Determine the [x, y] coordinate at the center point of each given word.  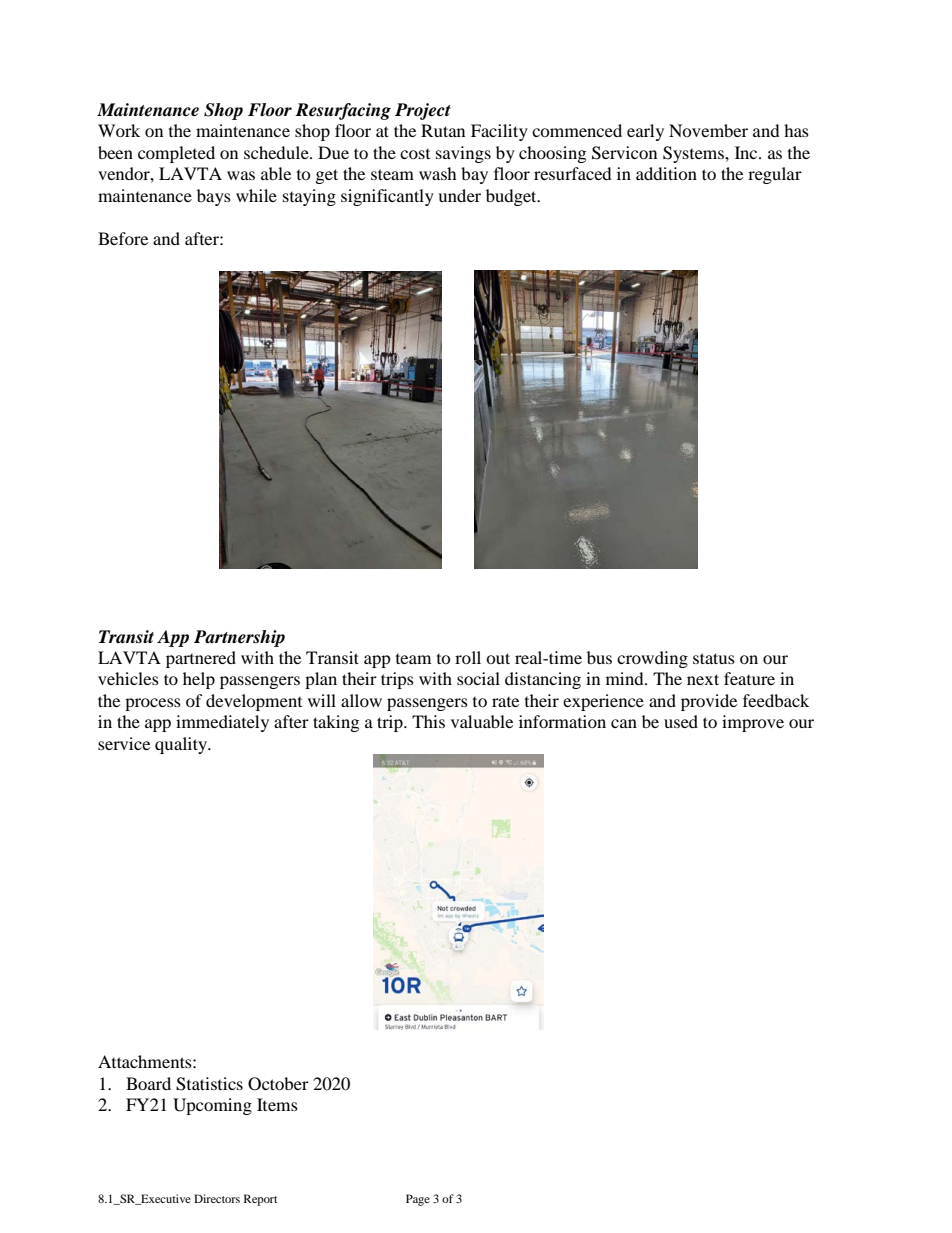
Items [277, 1104]
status [714, 658]
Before [123, 238]
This [428, 721]
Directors [217, 1198]
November [708, 130]
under [459, 195]
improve [753, 723]
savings [463, 154]
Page [418, 1200]
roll [468, 657]
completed [176, 154]
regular [775, 175]
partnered [201, 659]
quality [182, 745]
